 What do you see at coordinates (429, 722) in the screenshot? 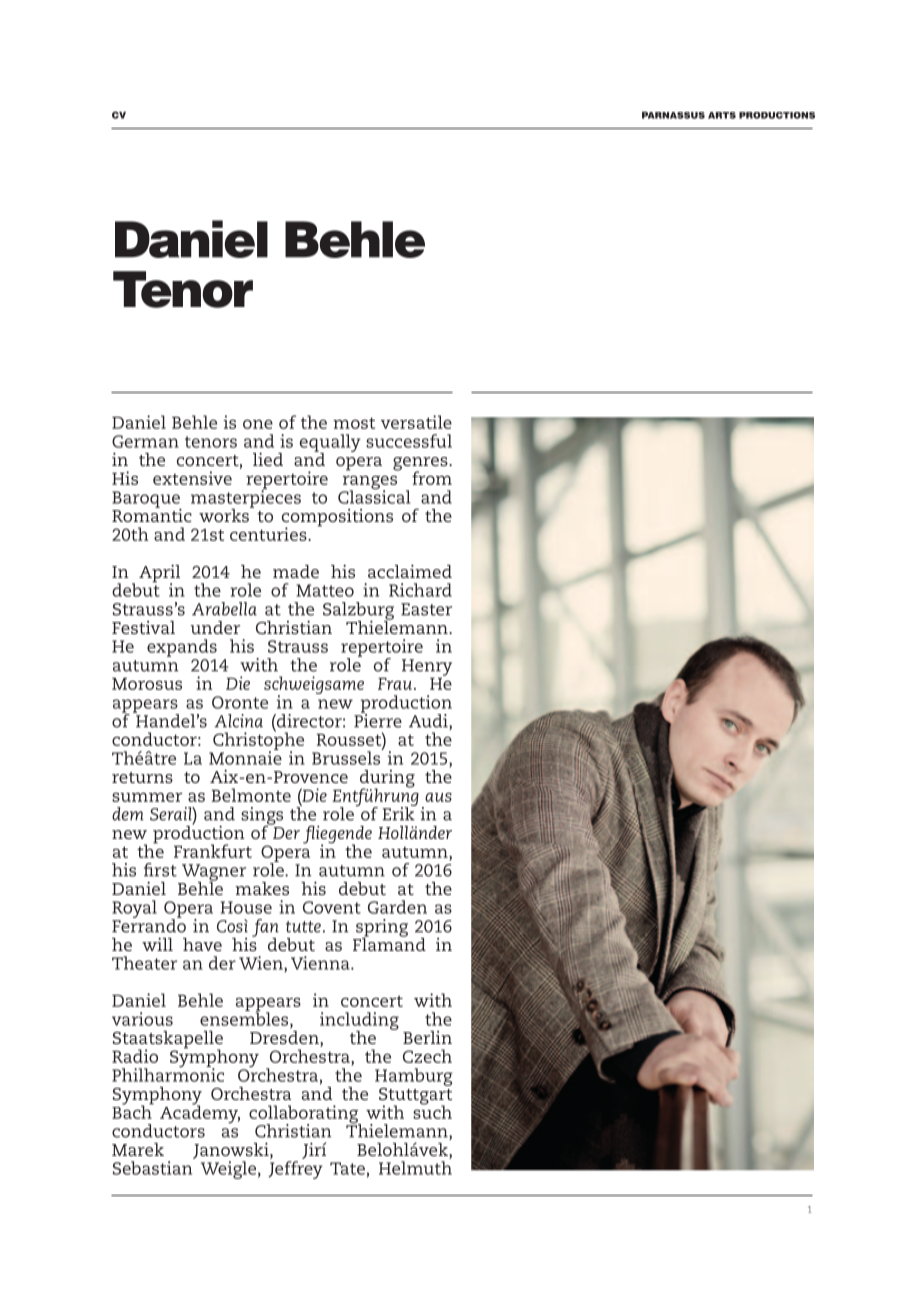
I see `Audi` at bounding box center [429, 722].
